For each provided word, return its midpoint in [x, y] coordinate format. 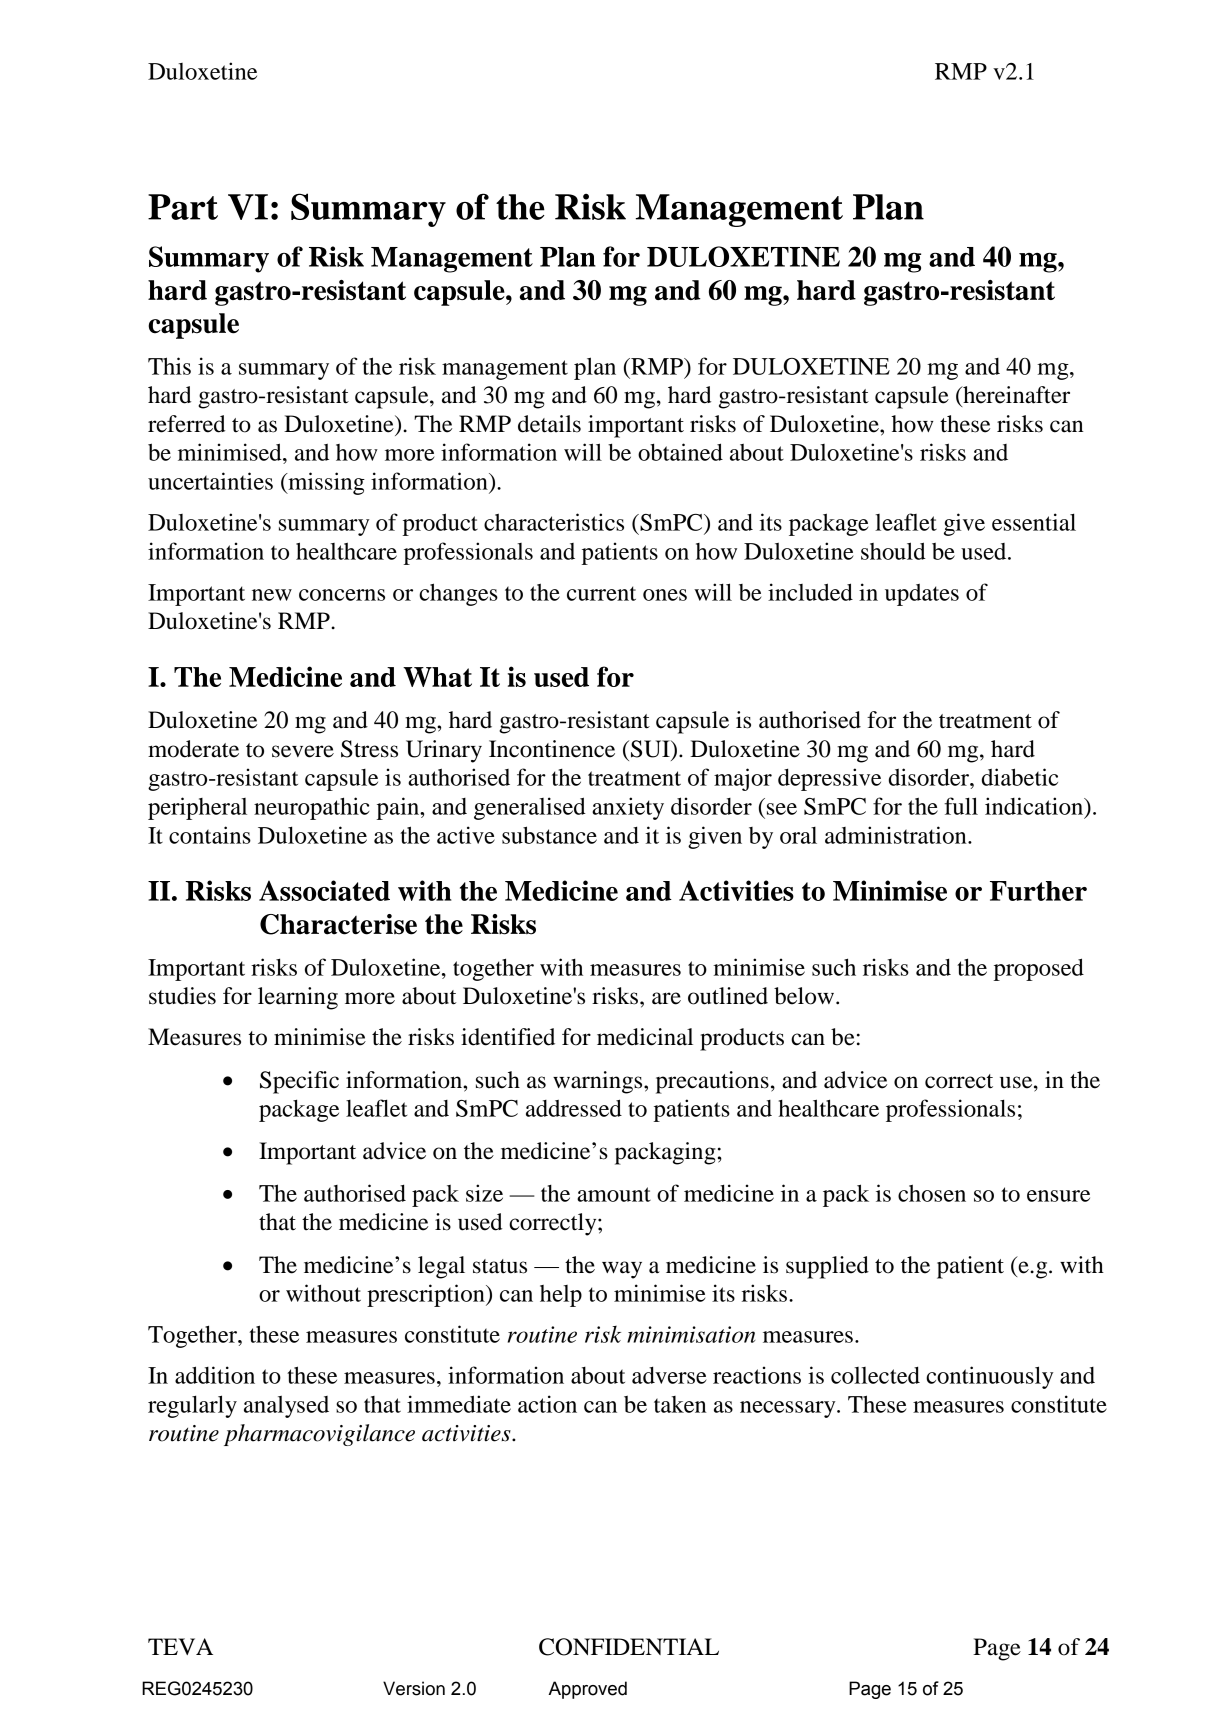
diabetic [1020, 777]
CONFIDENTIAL [629, 1647]
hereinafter [1015, 395]
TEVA [180, 1646]
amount [614, 1194]
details [549, 424]
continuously [990, 1377]
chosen [932, 1193]
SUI [651, 749]
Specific [299, 1082]
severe [303, 751]
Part [183, 207]
